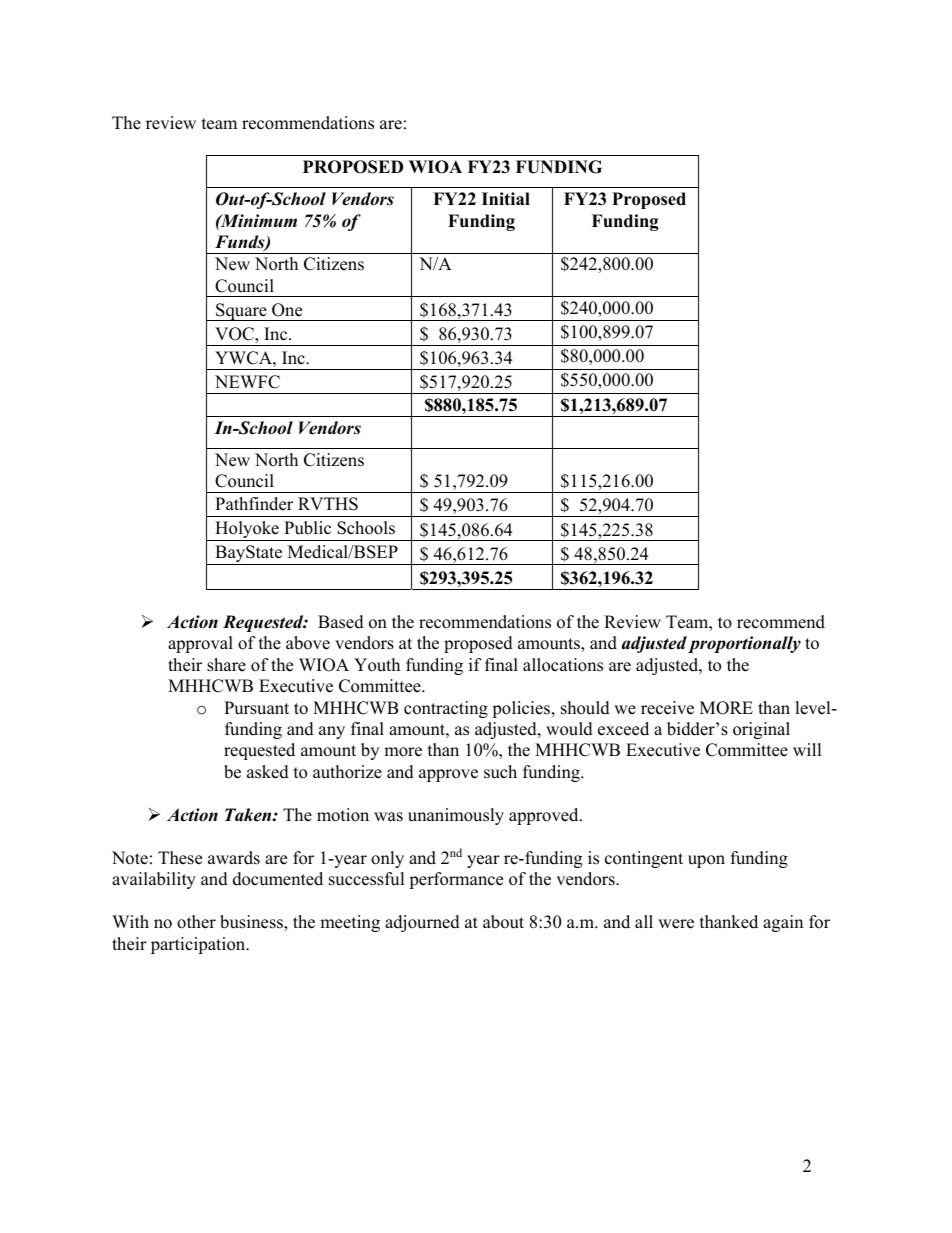 The height and width of the screenshot is (1233, 952). What do you see at coordinates (341, 622) in the screenshot?
I see `Based` at bounding box center [341, 622].
